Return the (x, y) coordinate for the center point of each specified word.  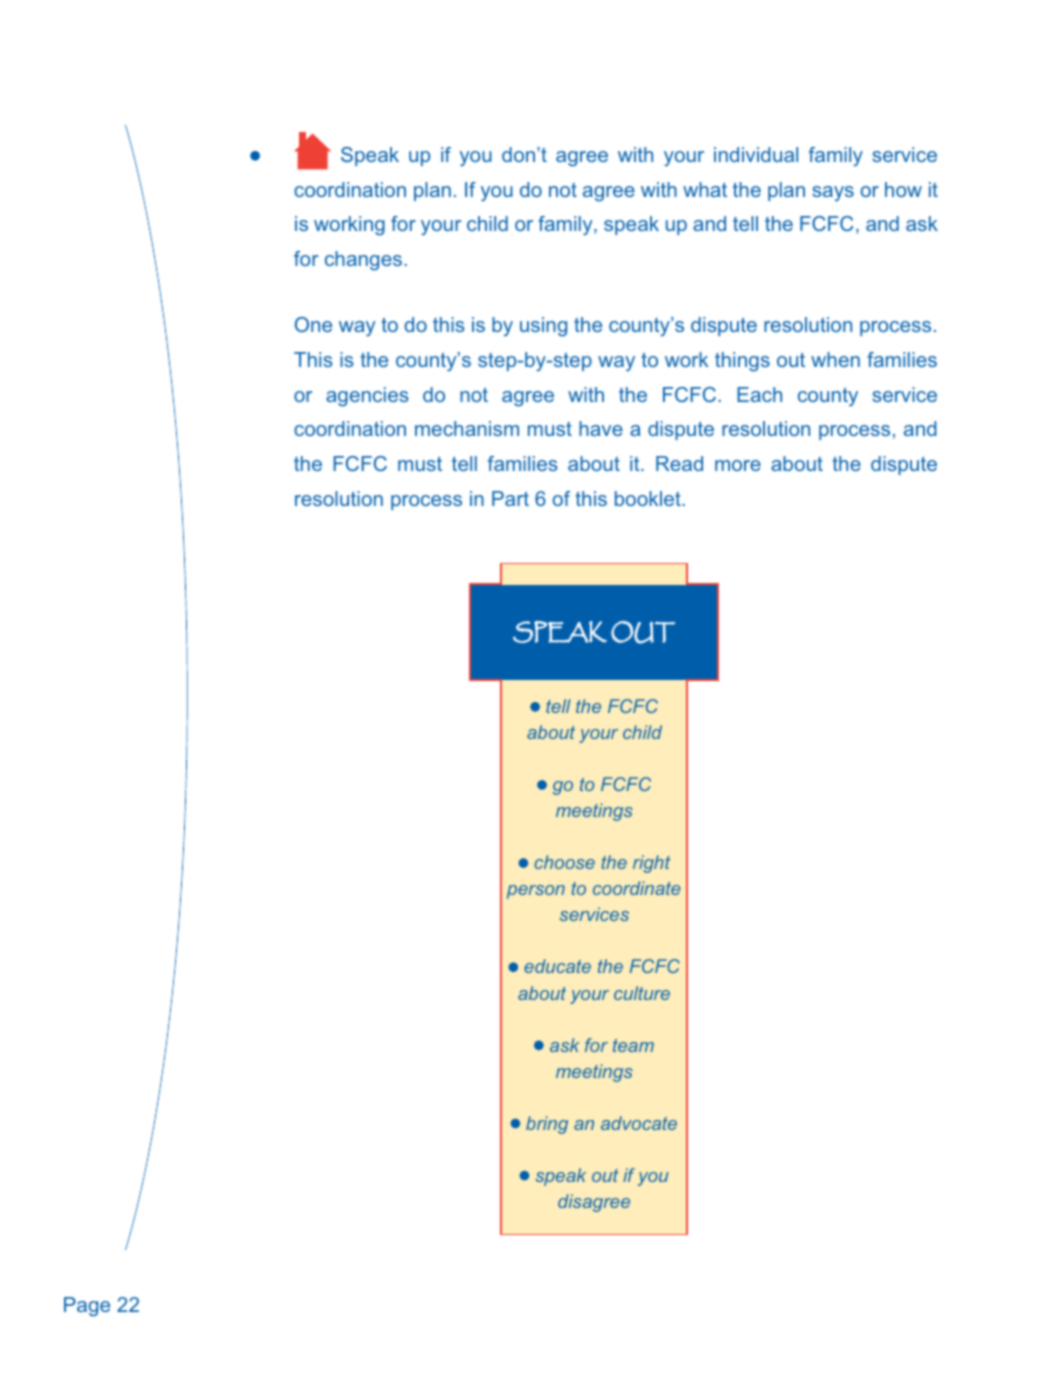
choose (564, 862)
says (833, 193)
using (543, 327)
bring (547, 1125)
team (633, 1045)
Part (510, 498)
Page (87, 1307)
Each (759, 394)
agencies (367, 397)
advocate (639, 1123)
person (536, 892)
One (313, 324)
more (738, 465)
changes (363, 261)
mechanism (467, 428)
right (651, 864)
